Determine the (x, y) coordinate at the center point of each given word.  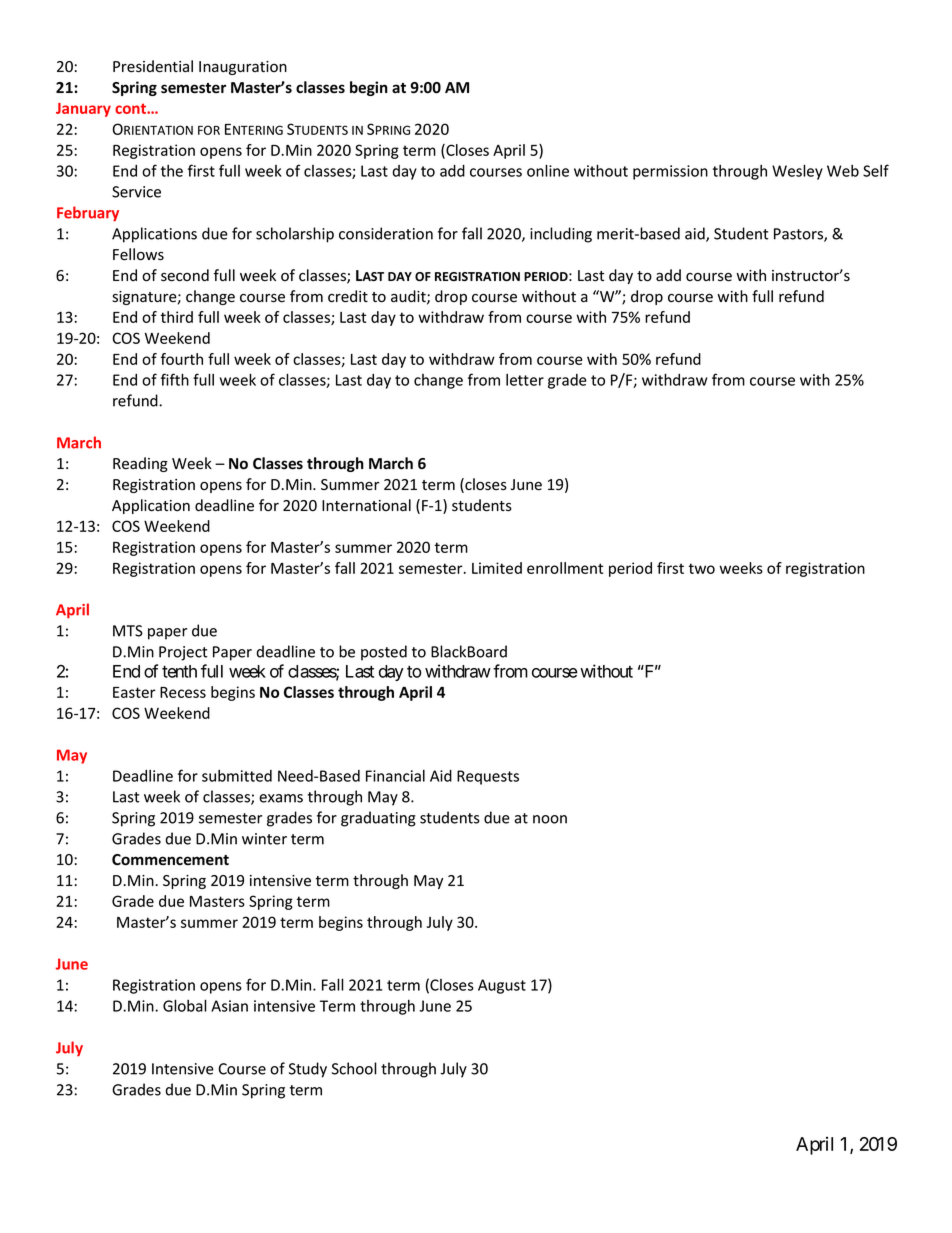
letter (525, 380)
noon (550, 819)
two (702, 568)
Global (185, 1005)
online (548, 170)
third (177, 317)
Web (843, 171)
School (354, 1068)
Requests (488, 777)
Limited (497, 568)
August (502, 986)
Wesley (797, 172)
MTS (128, 631)
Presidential (153, 66)
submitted (237, 776)
